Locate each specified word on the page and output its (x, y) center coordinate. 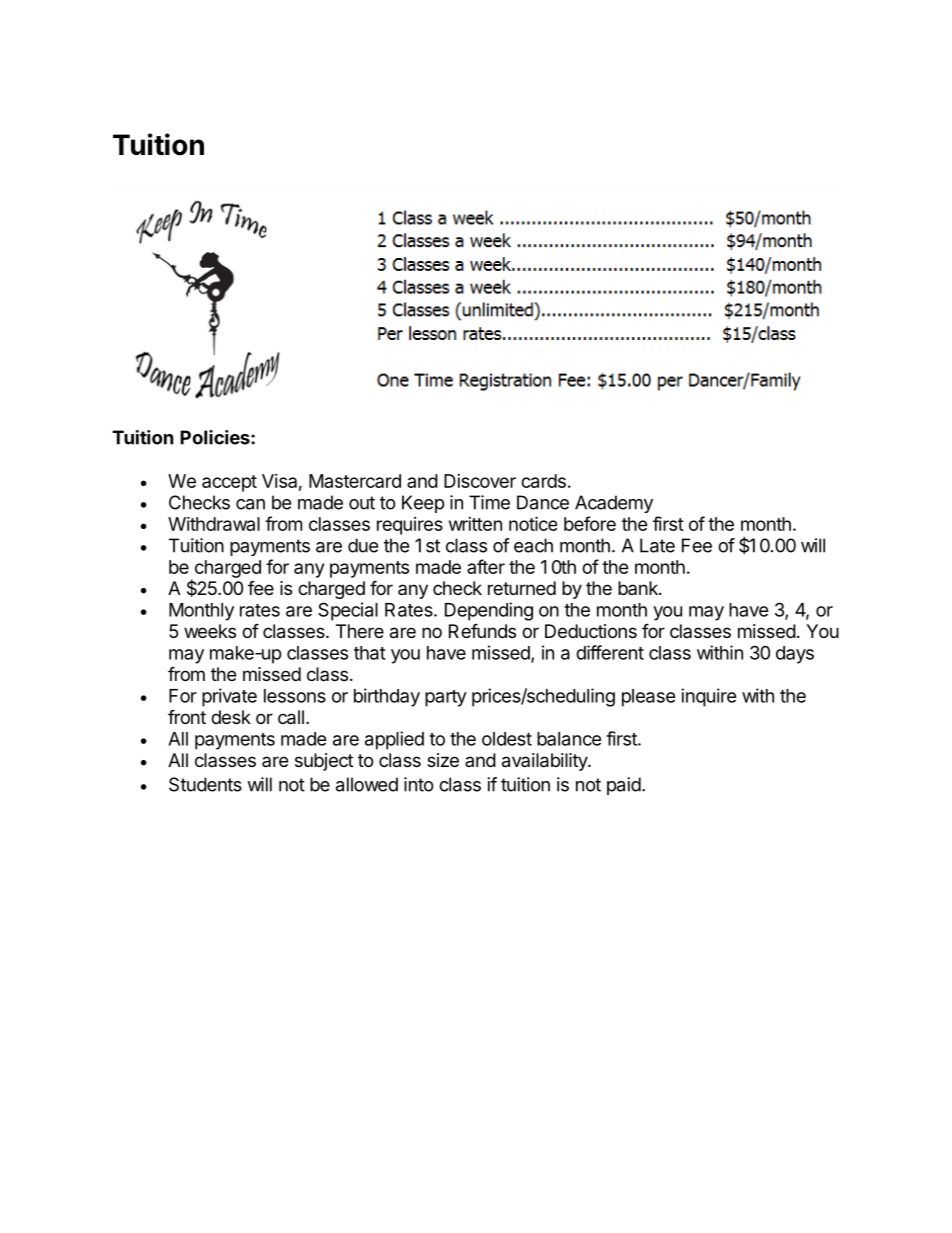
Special (348, 611)
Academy (614, 504)
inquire (709, 697)
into (419, 784)
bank (639, 588)
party (446, 698)
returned (522, 588)
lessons (295, 696)
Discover (480, 481)
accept (229, 483)
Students (205, 784)
